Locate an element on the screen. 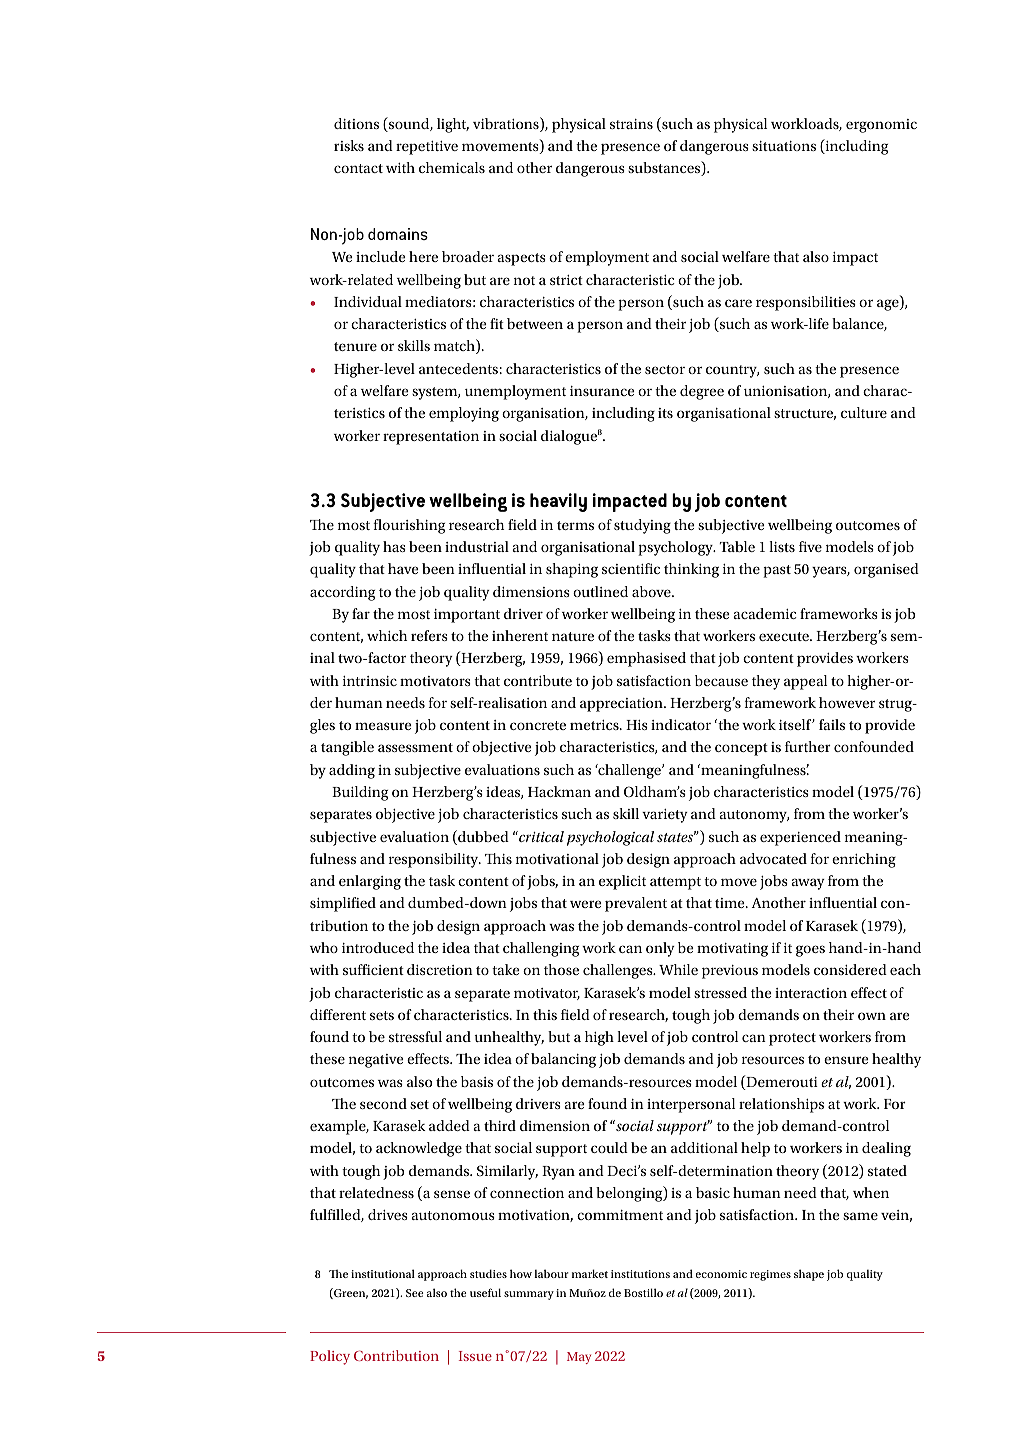 This screenshot has height=1443, width=1021. See is located at coordinates (415, 1293).
